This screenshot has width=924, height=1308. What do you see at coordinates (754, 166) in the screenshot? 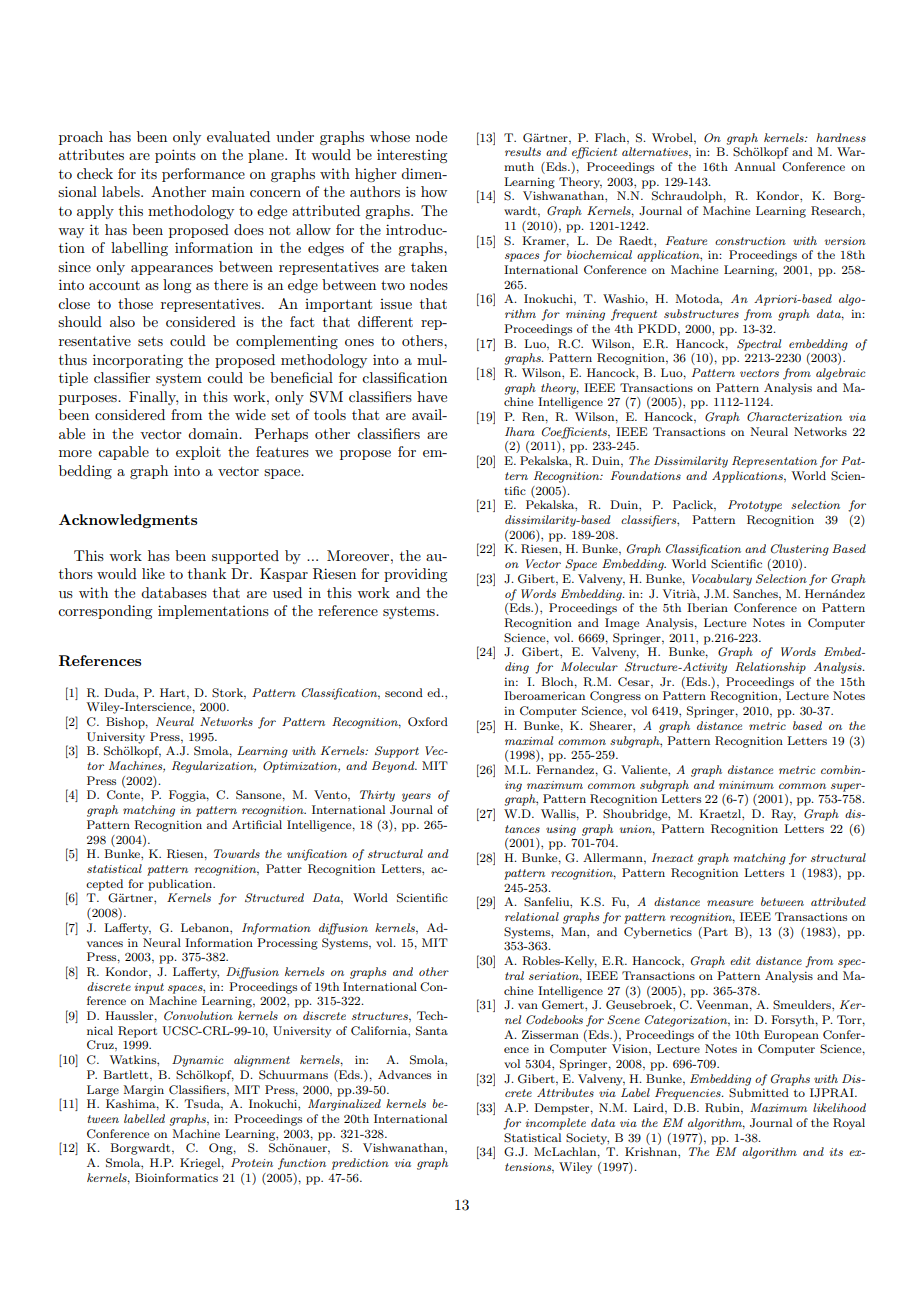
I see `Annual` at bounding box center [754, 166].
